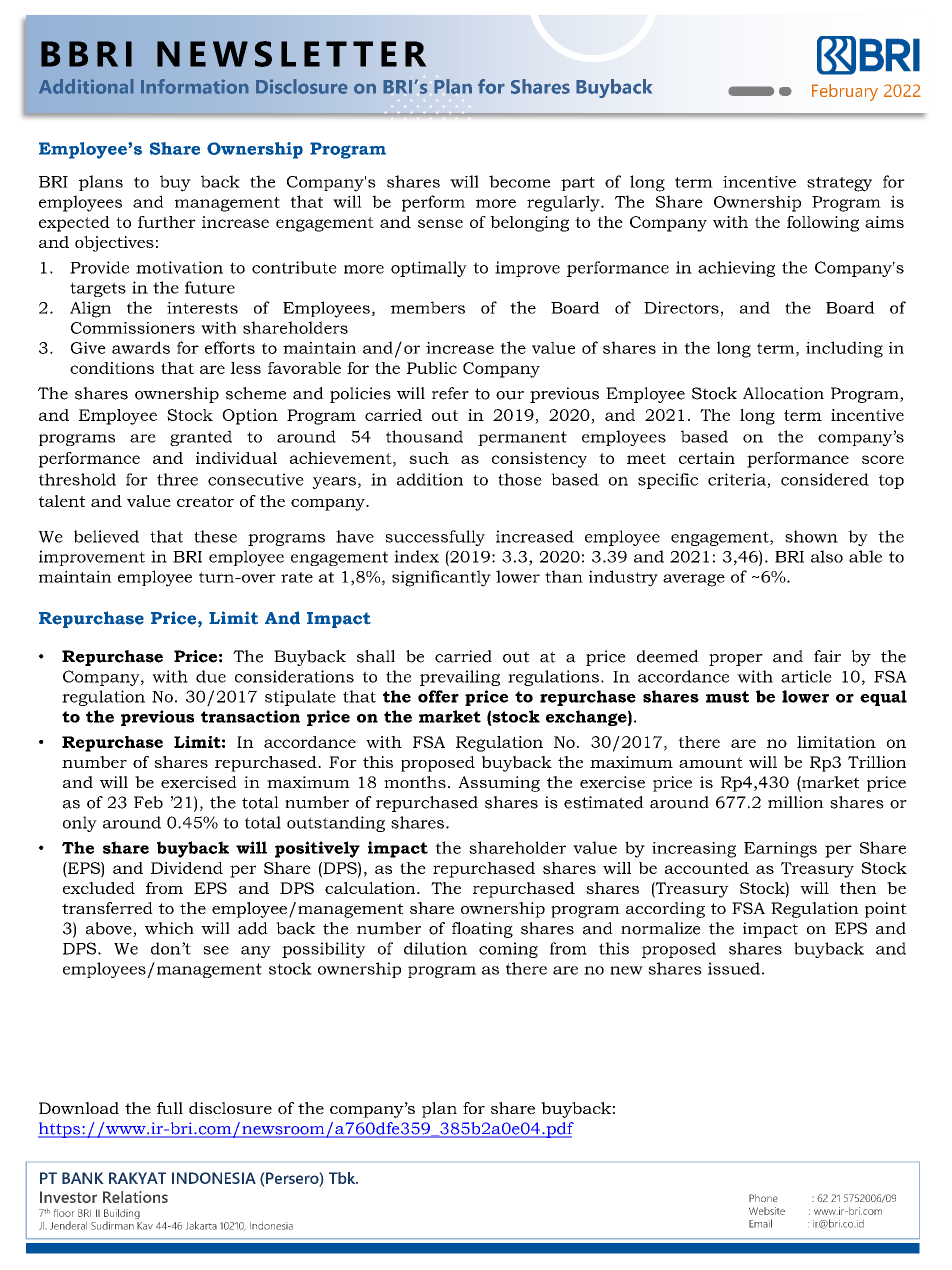  I want to click on February, so click(845, 92).
